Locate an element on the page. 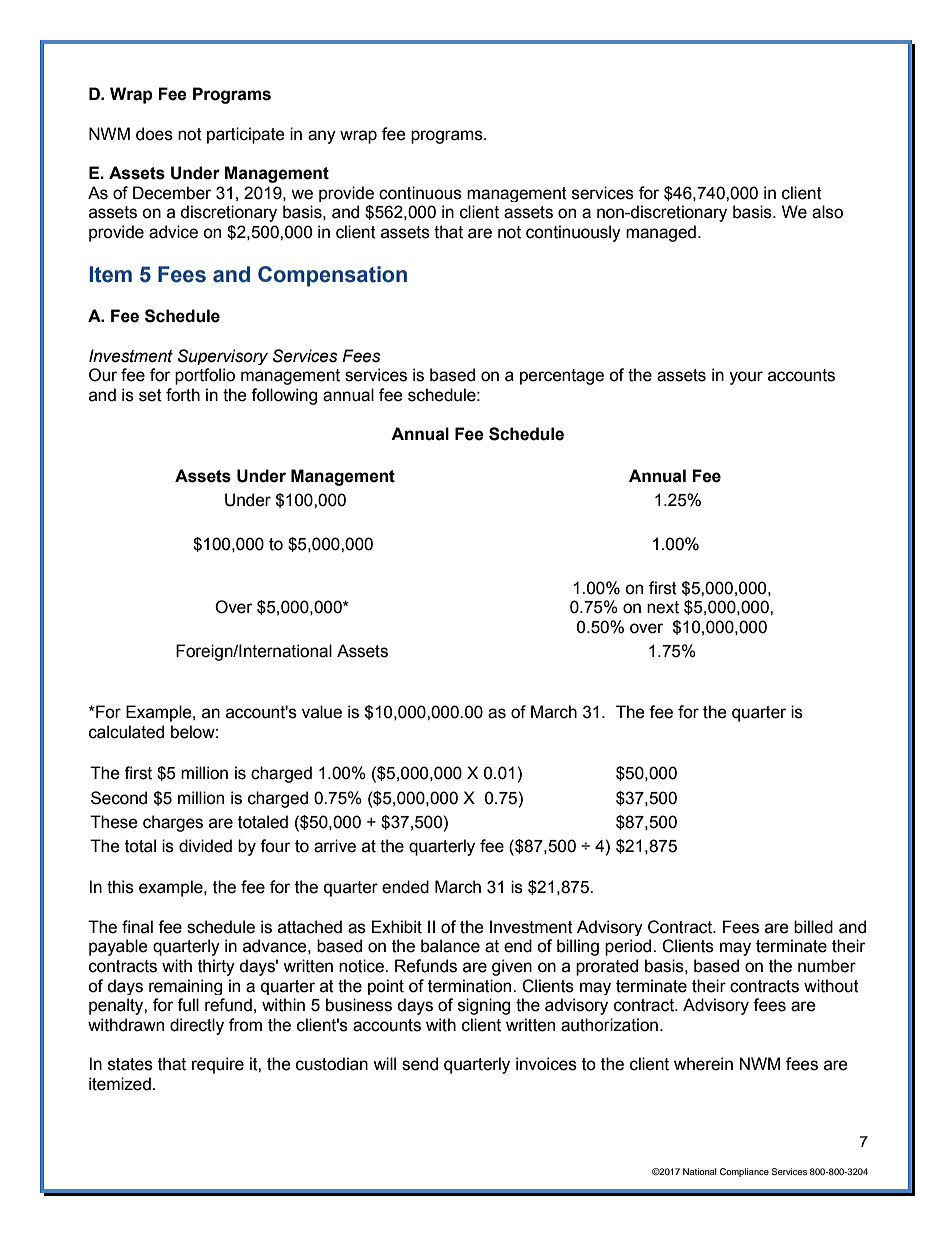 This image has width=952, height=1233. charges is located at coordinates (173, 823).
